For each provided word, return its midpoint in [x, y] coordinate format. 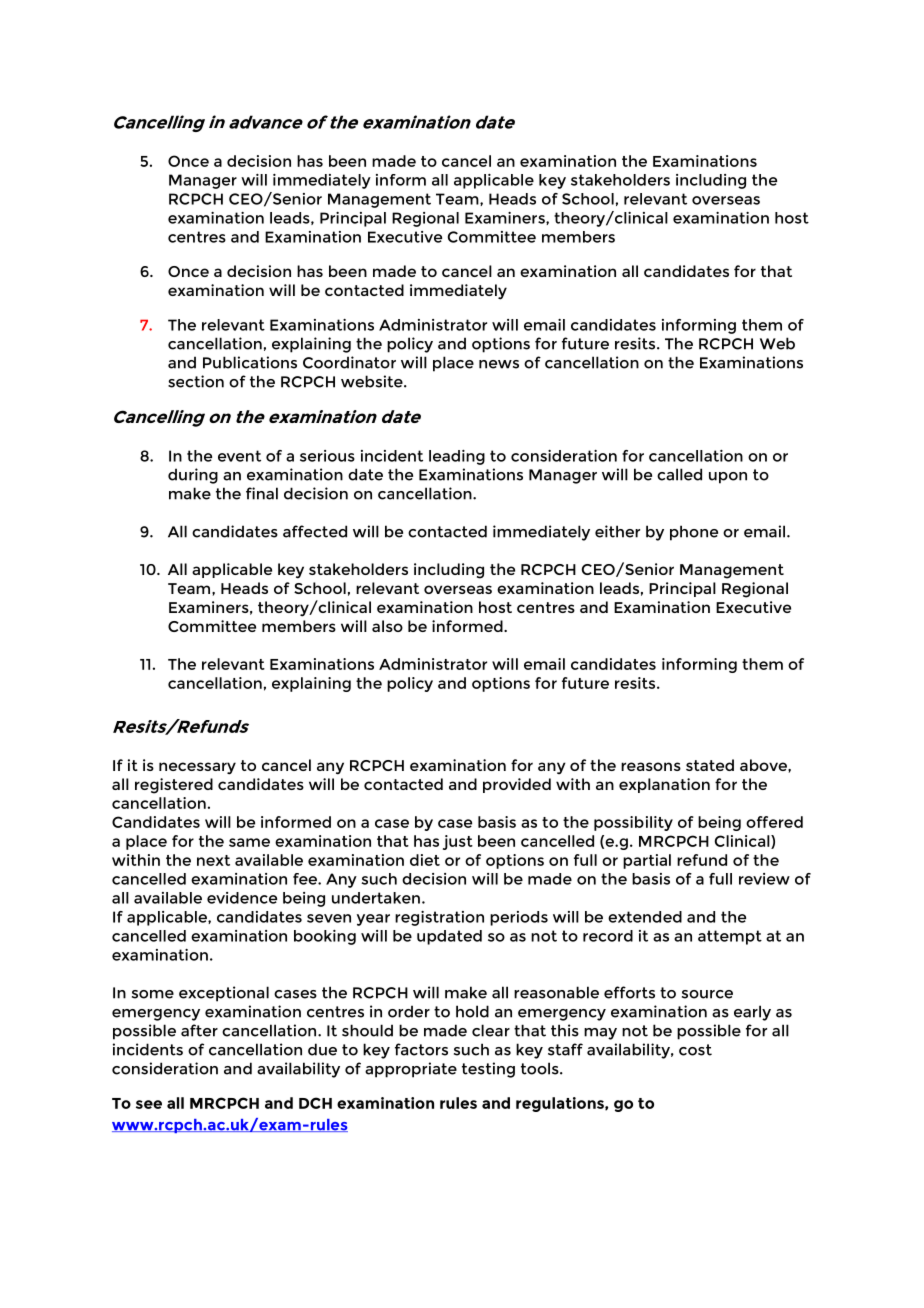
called [679, 474]
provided [517, 785]
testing [488, 1070]
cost [695, 1050]
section [196, 381]
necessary [197, 768]
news [499, 364]
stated [710, 765]
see [149, 1104]
